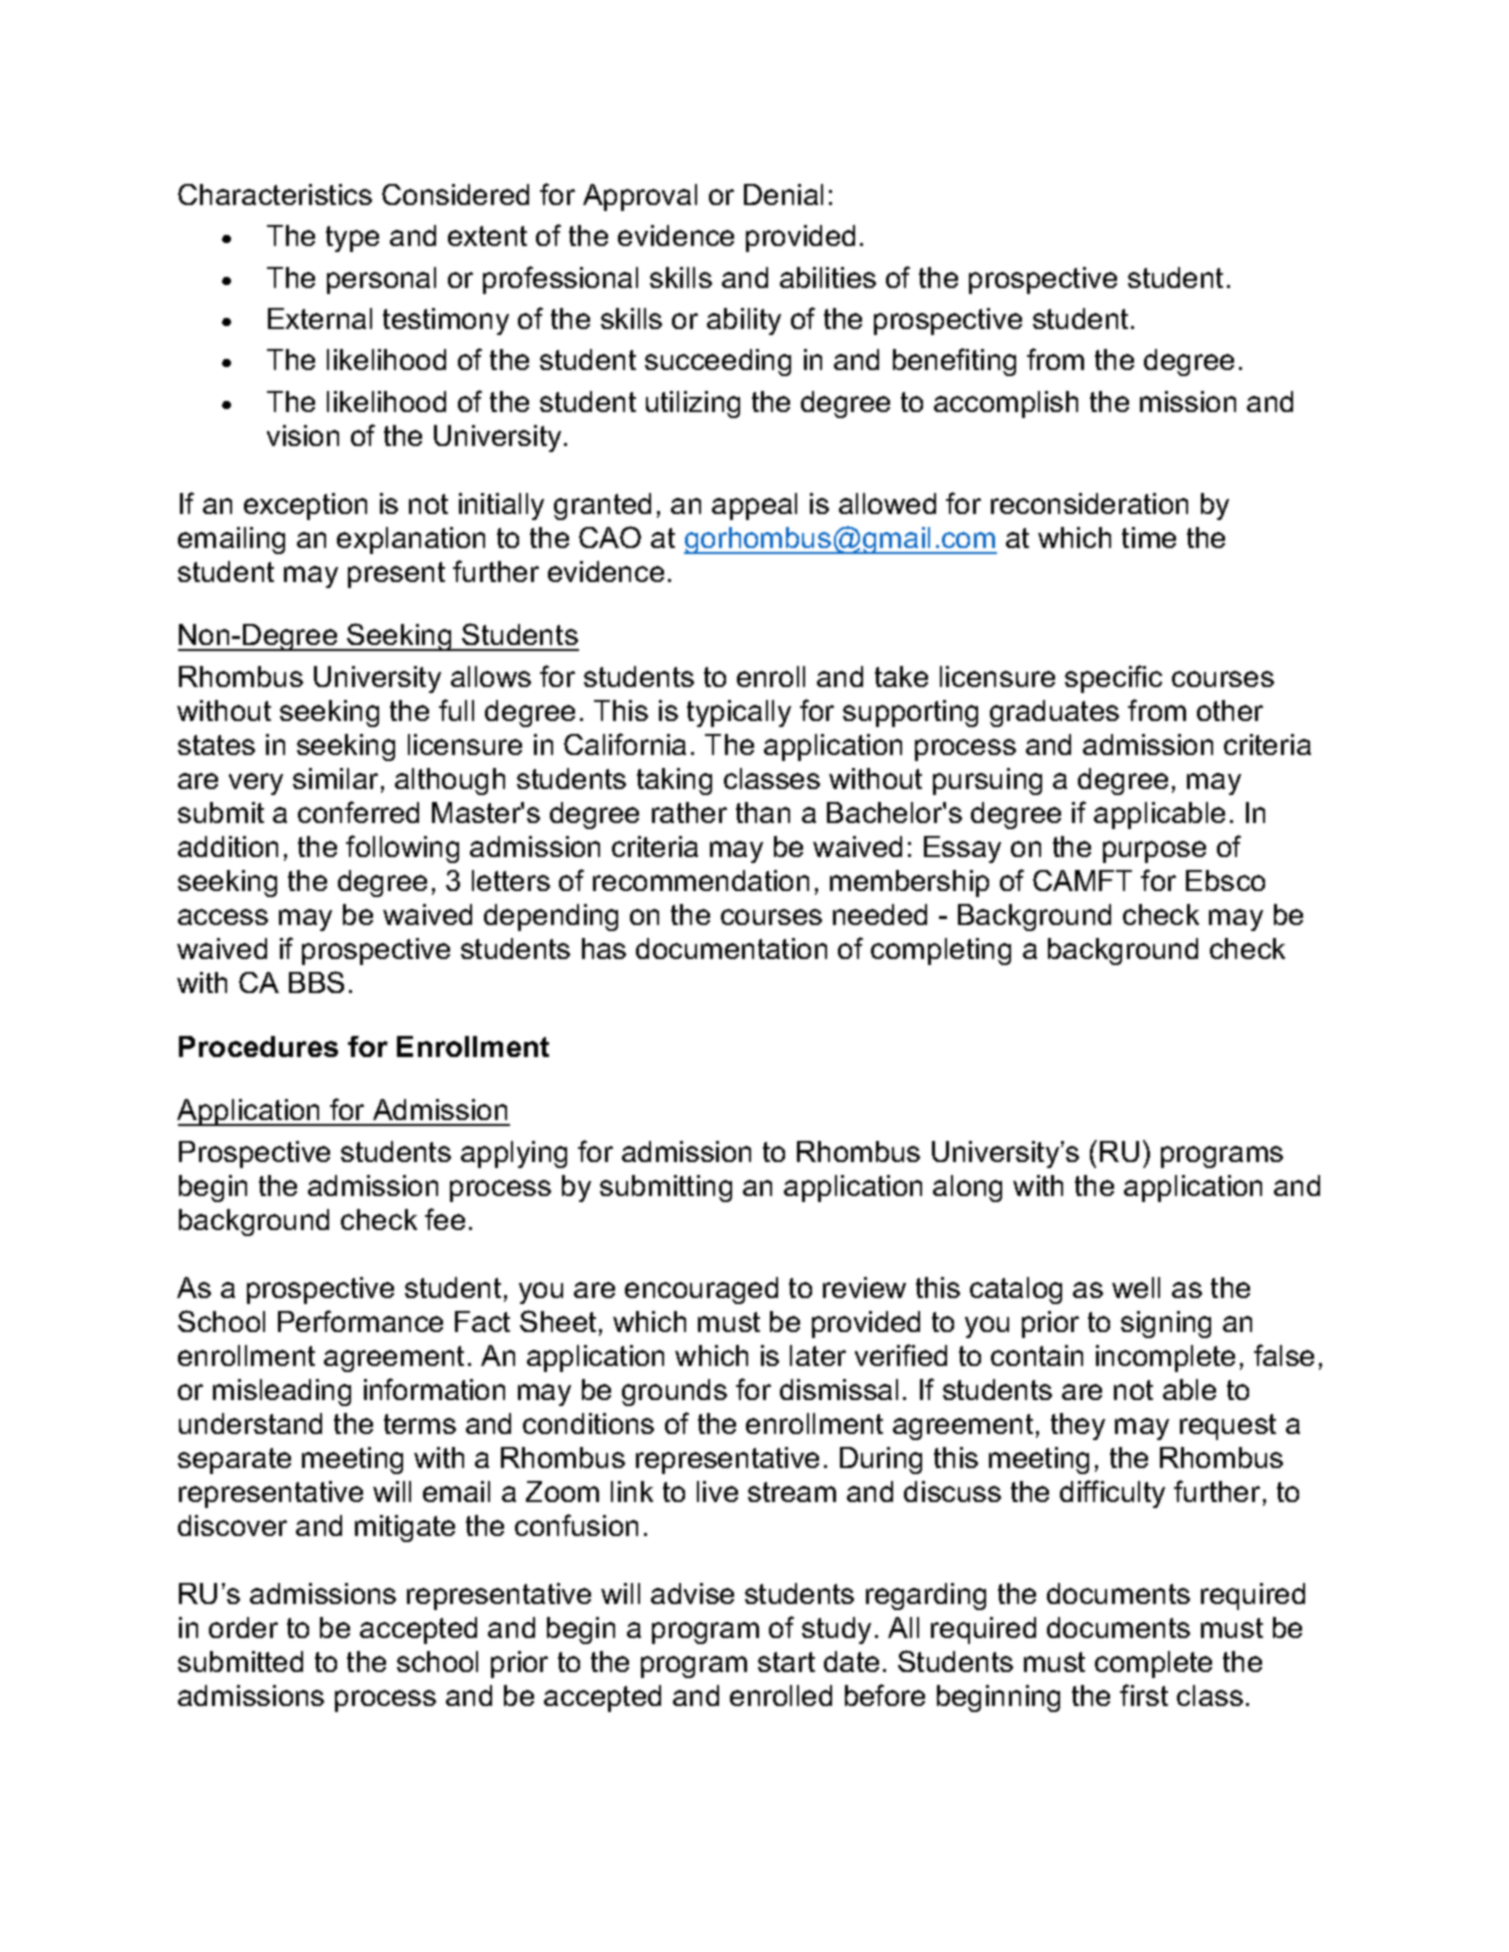 The height and width of the document is (1952, 1509). Describe the element at coordinates (305, 506) in the document. I see `exception` at that location.
